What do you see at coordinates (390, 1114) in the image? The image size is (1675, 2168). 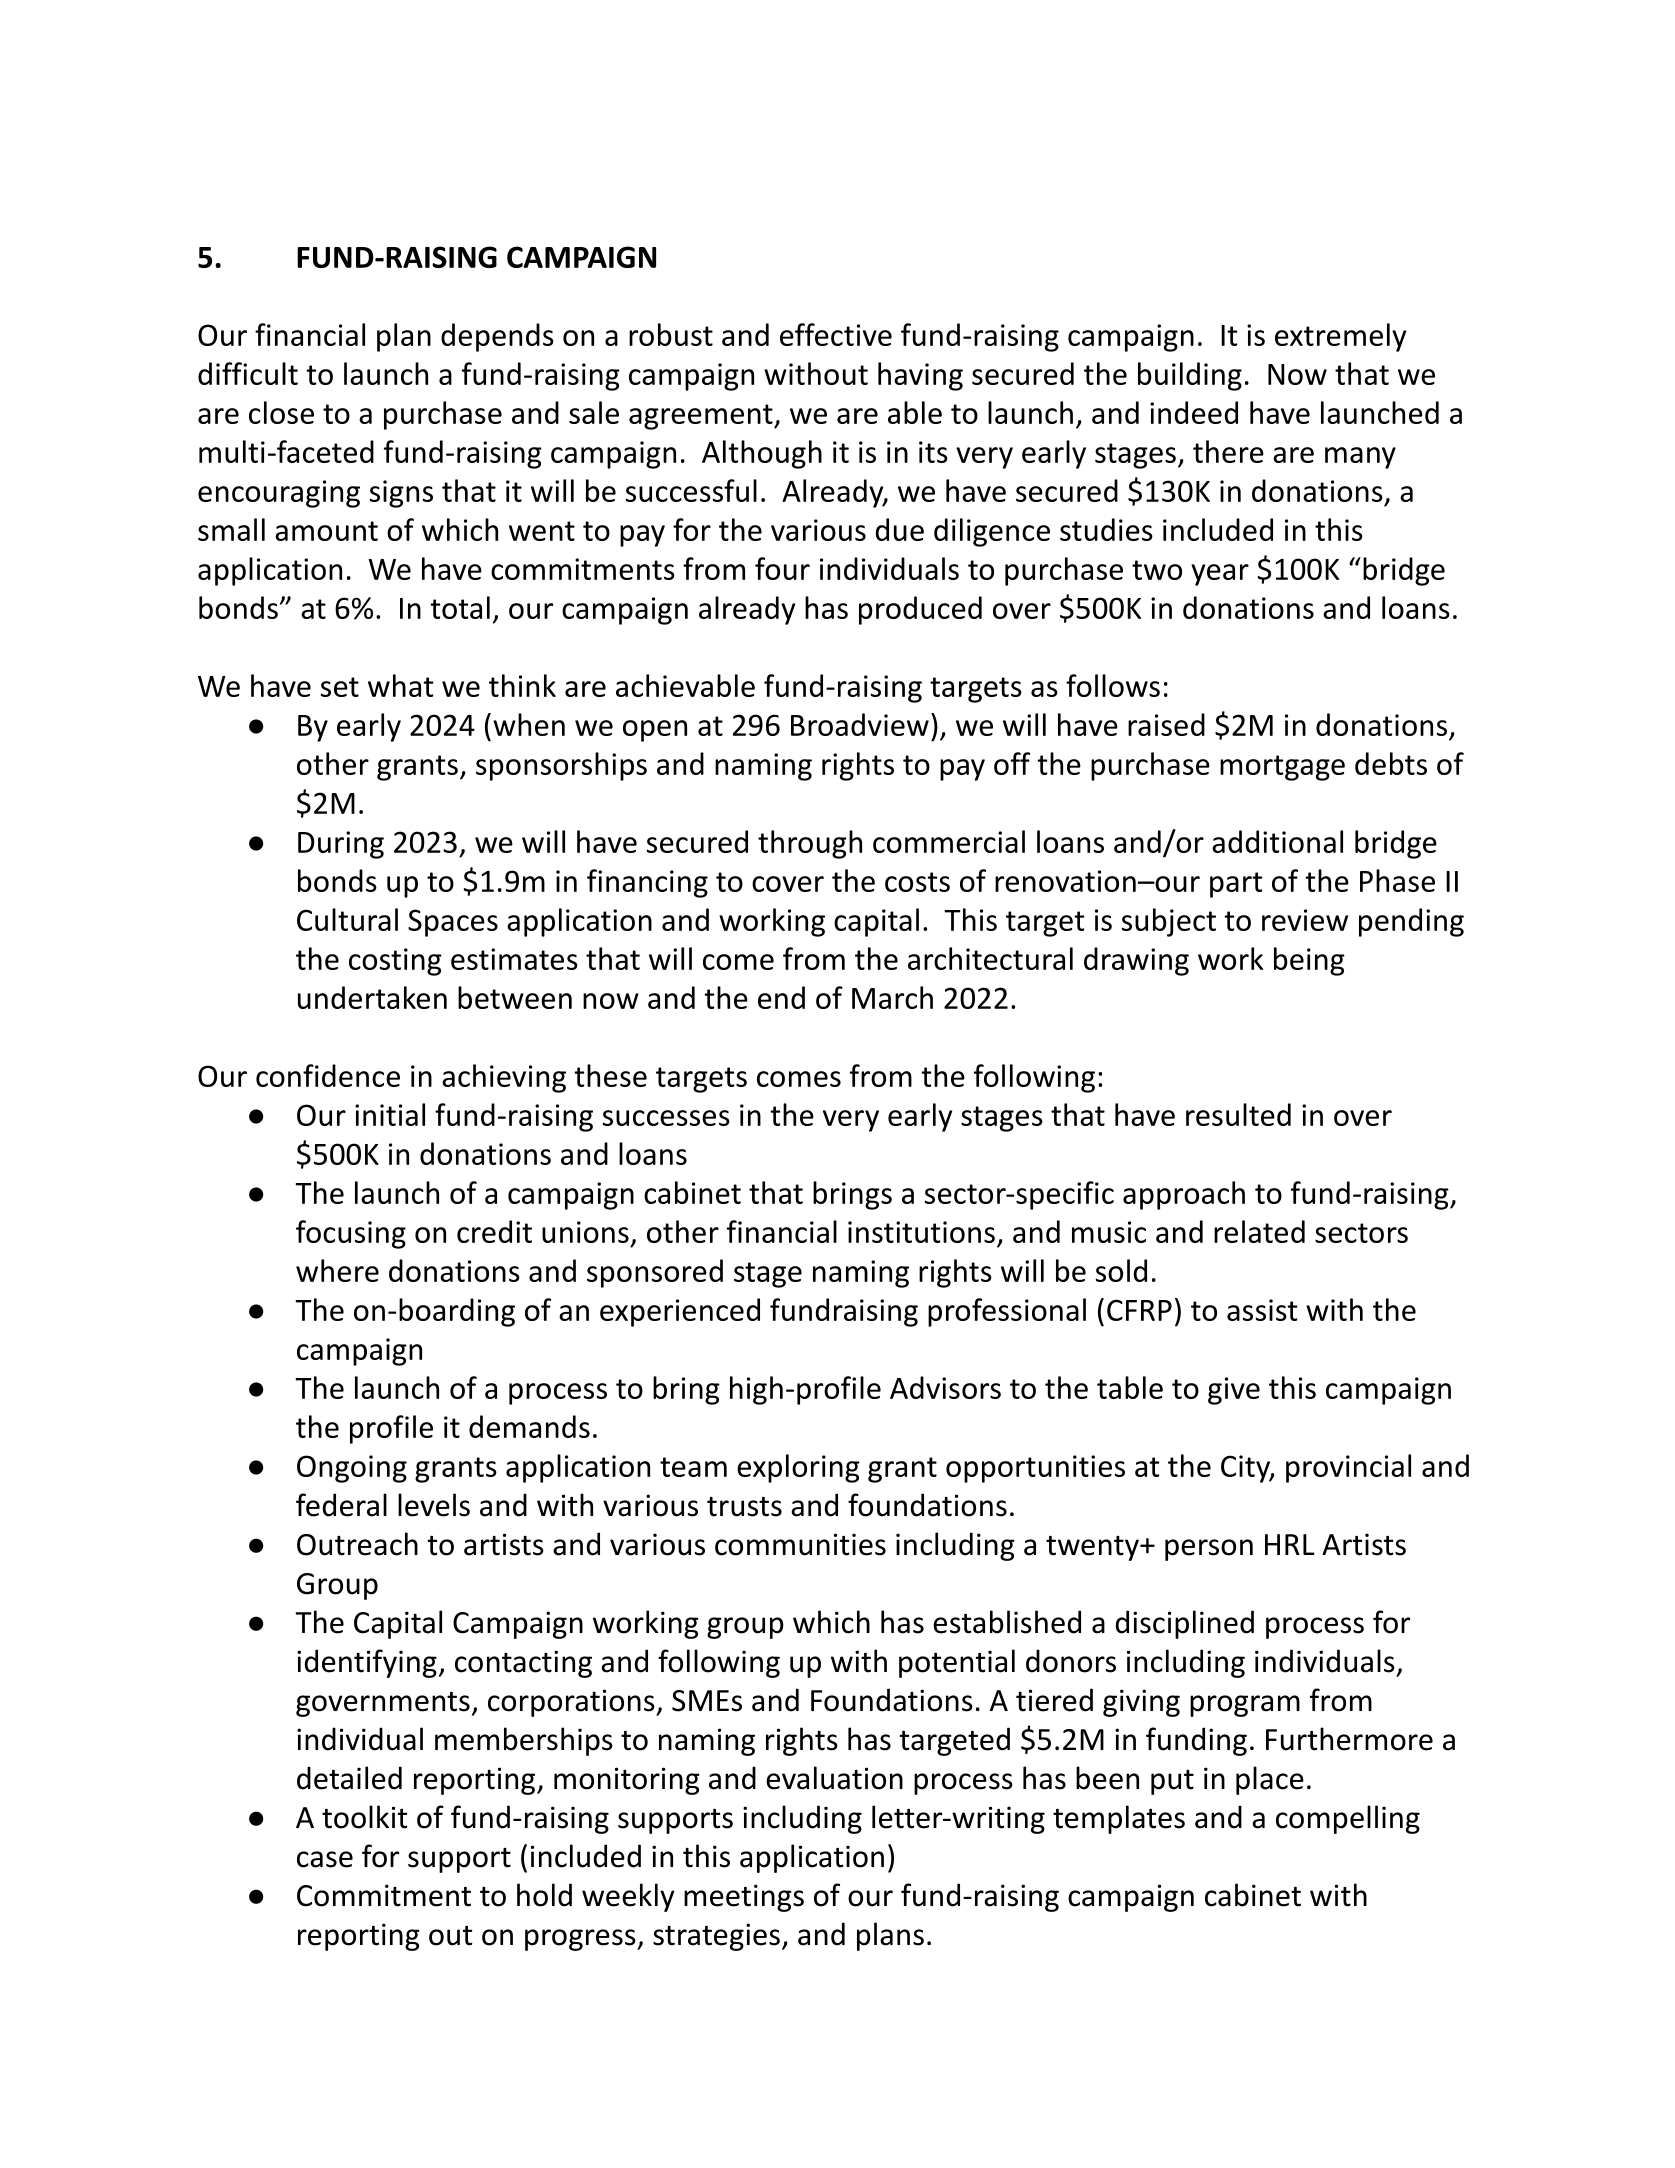 I see `initial` at bounding box center [390, 1114].
